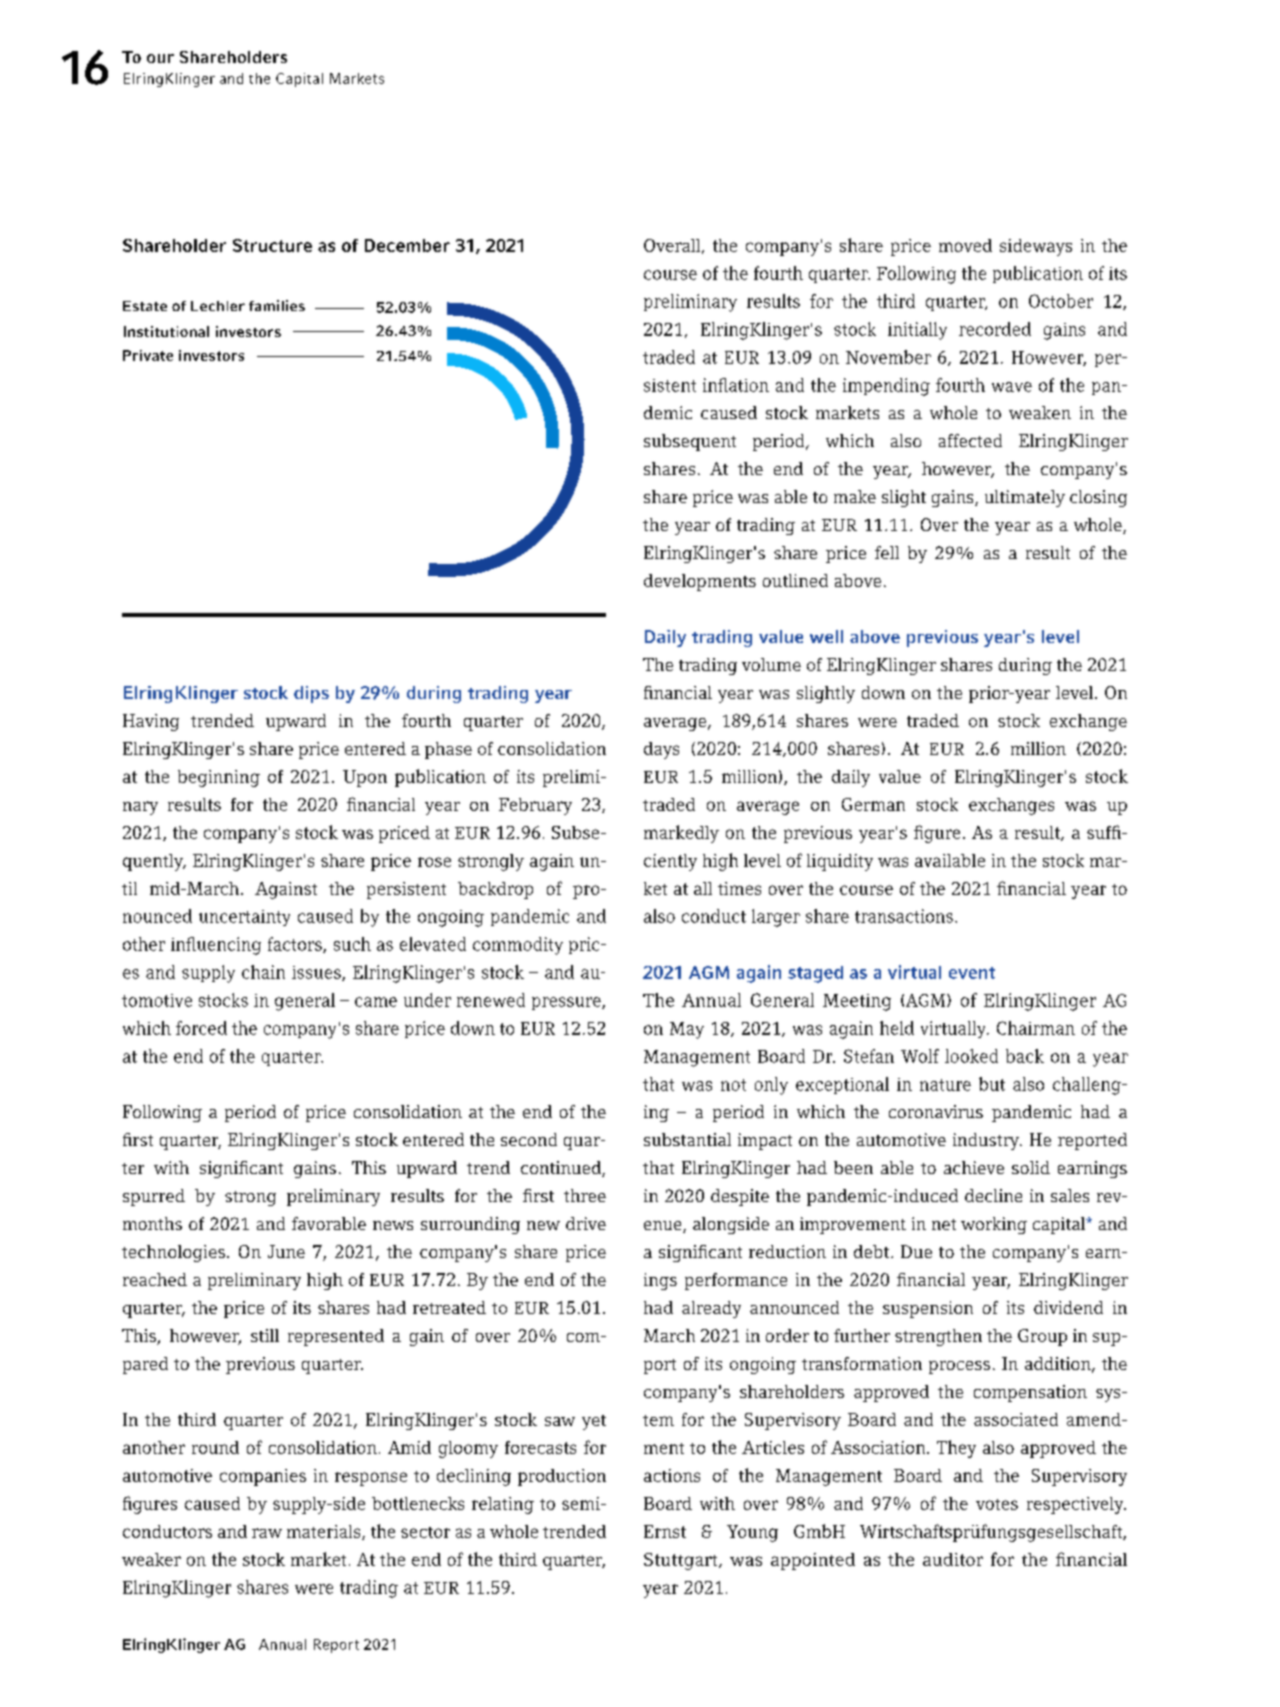 This page has width=1280, height=1707. What do you see at coordinates (586, 1223) in the page?
I see `drive` at bounding box center [586, 1223].
